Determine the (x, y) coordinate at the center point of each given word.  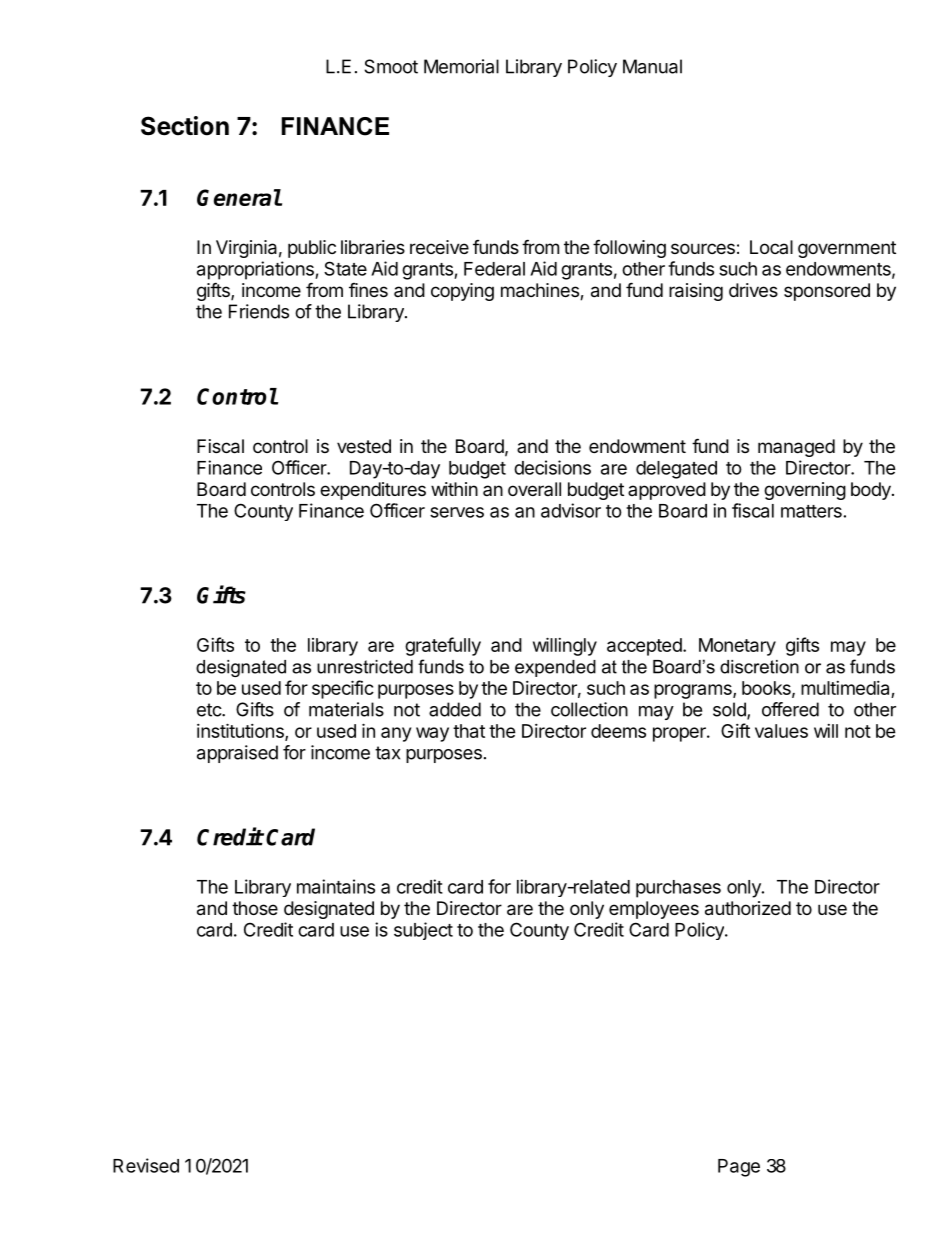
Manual (652, 66)
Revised (146, 1165)
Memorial (461, 66)
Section (185, 126)
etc (210, 710)
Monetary (737, 647)
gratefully (443, 646)
